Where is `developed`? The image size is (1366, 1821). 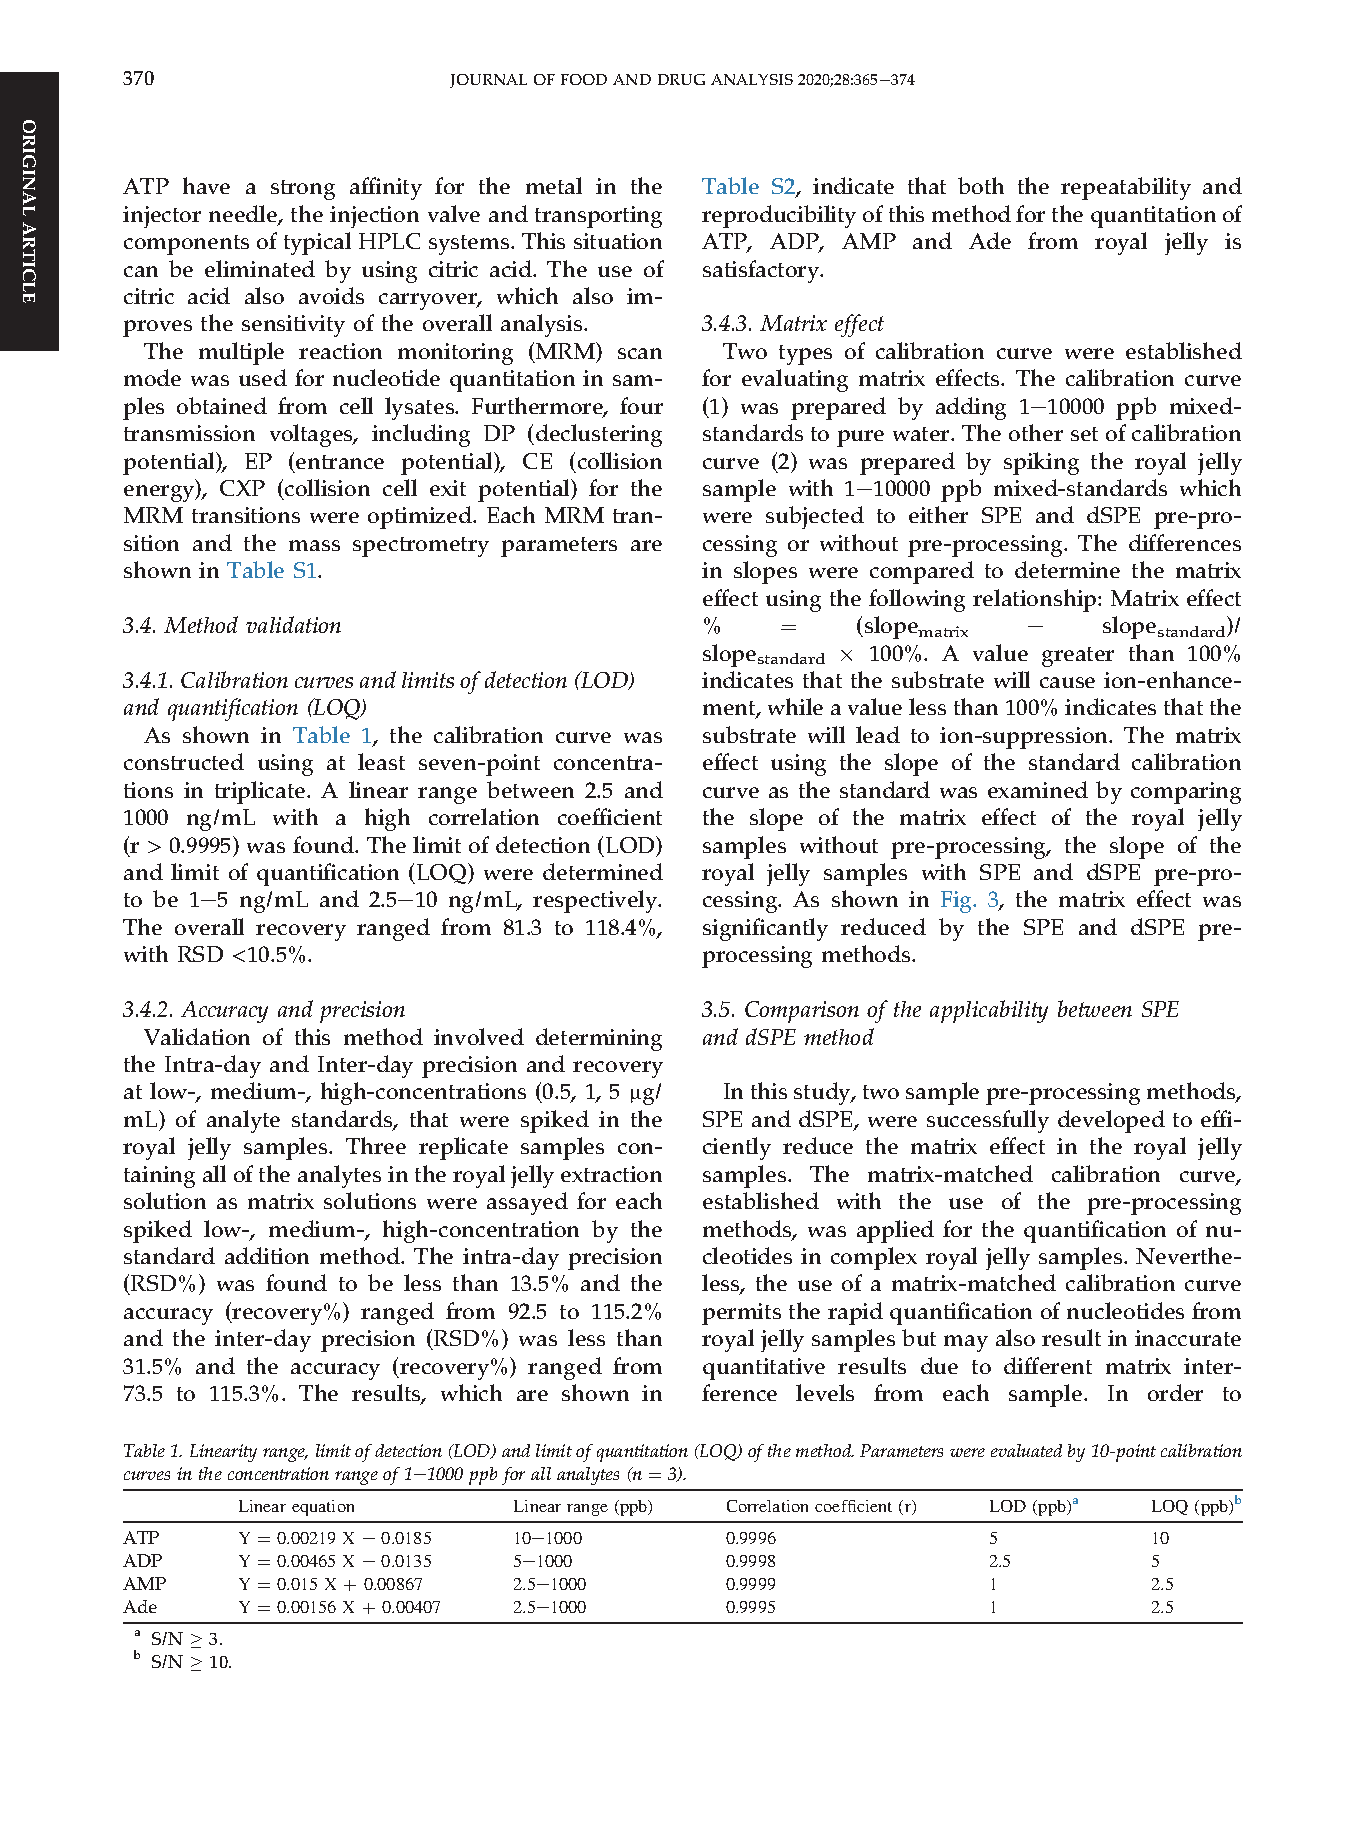 developed is located at coordinates (1111, 1121).
